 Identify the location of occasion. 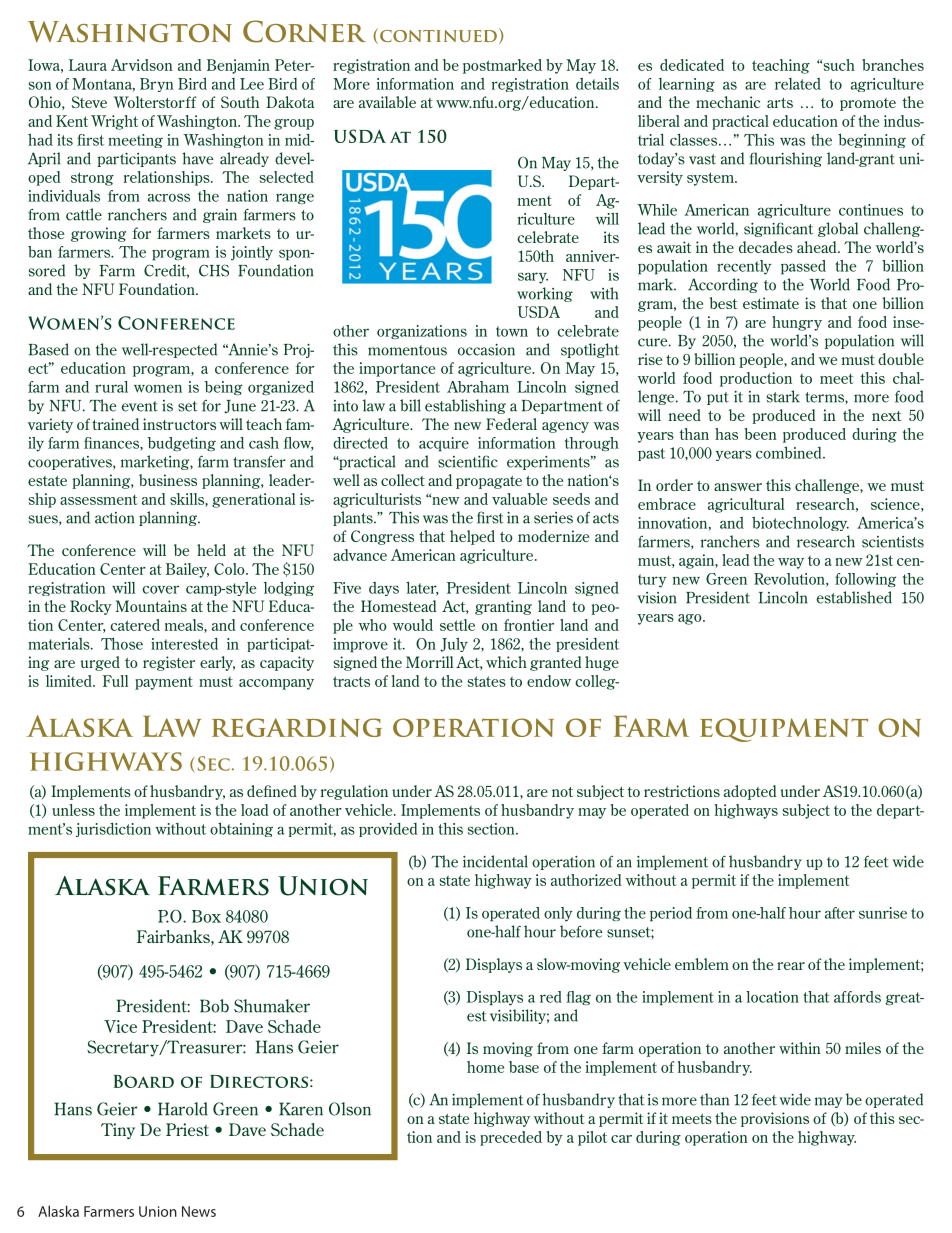
(486, 350).
